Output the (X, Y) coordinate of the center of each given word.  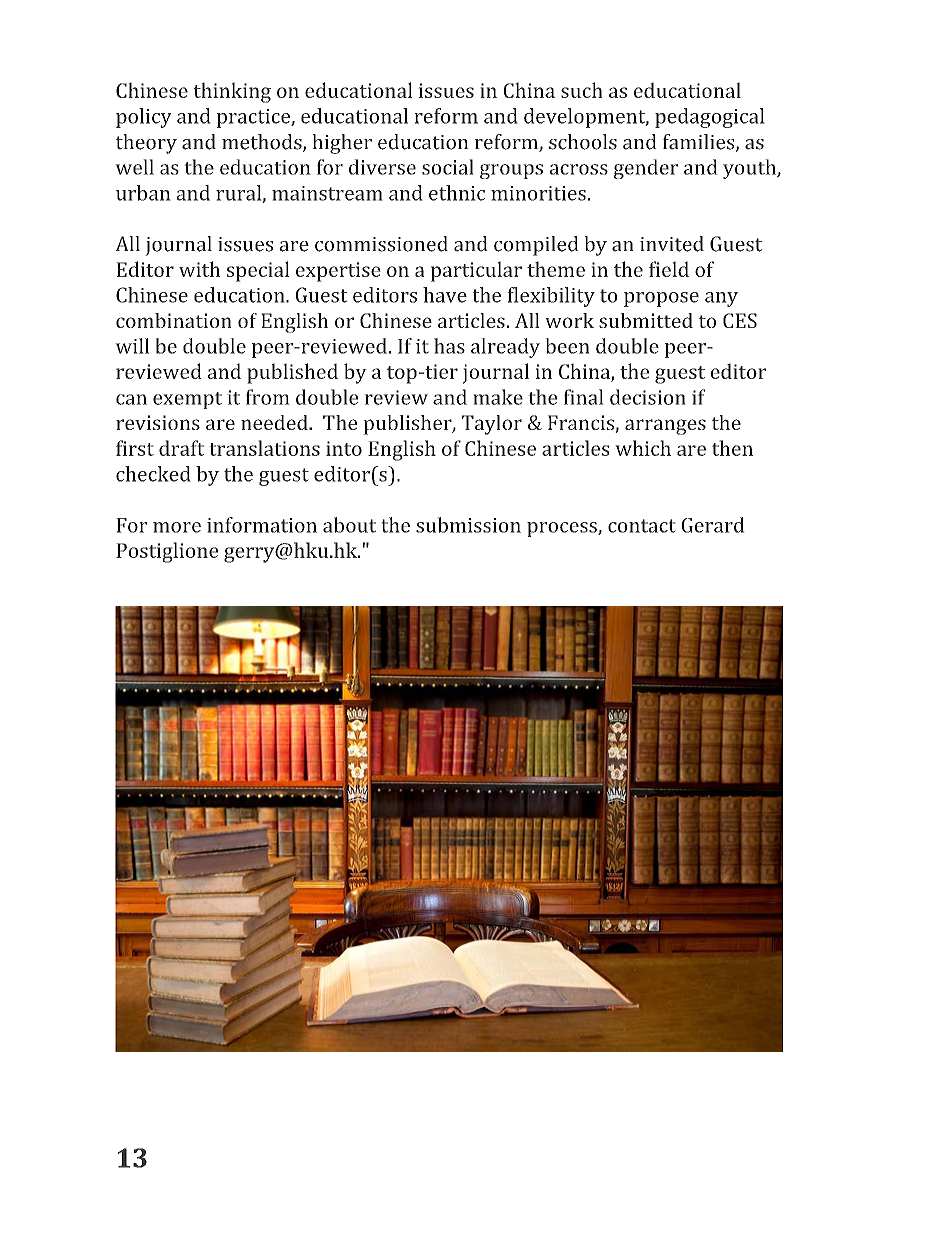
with (199, 269)
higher (342, 144)
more (177, 527)
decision (648, 397)
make (498, 397)
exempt (187, 400)
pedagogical (710, 118)
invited (672, 244)
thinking (232, 92)
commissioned (381, 244)
